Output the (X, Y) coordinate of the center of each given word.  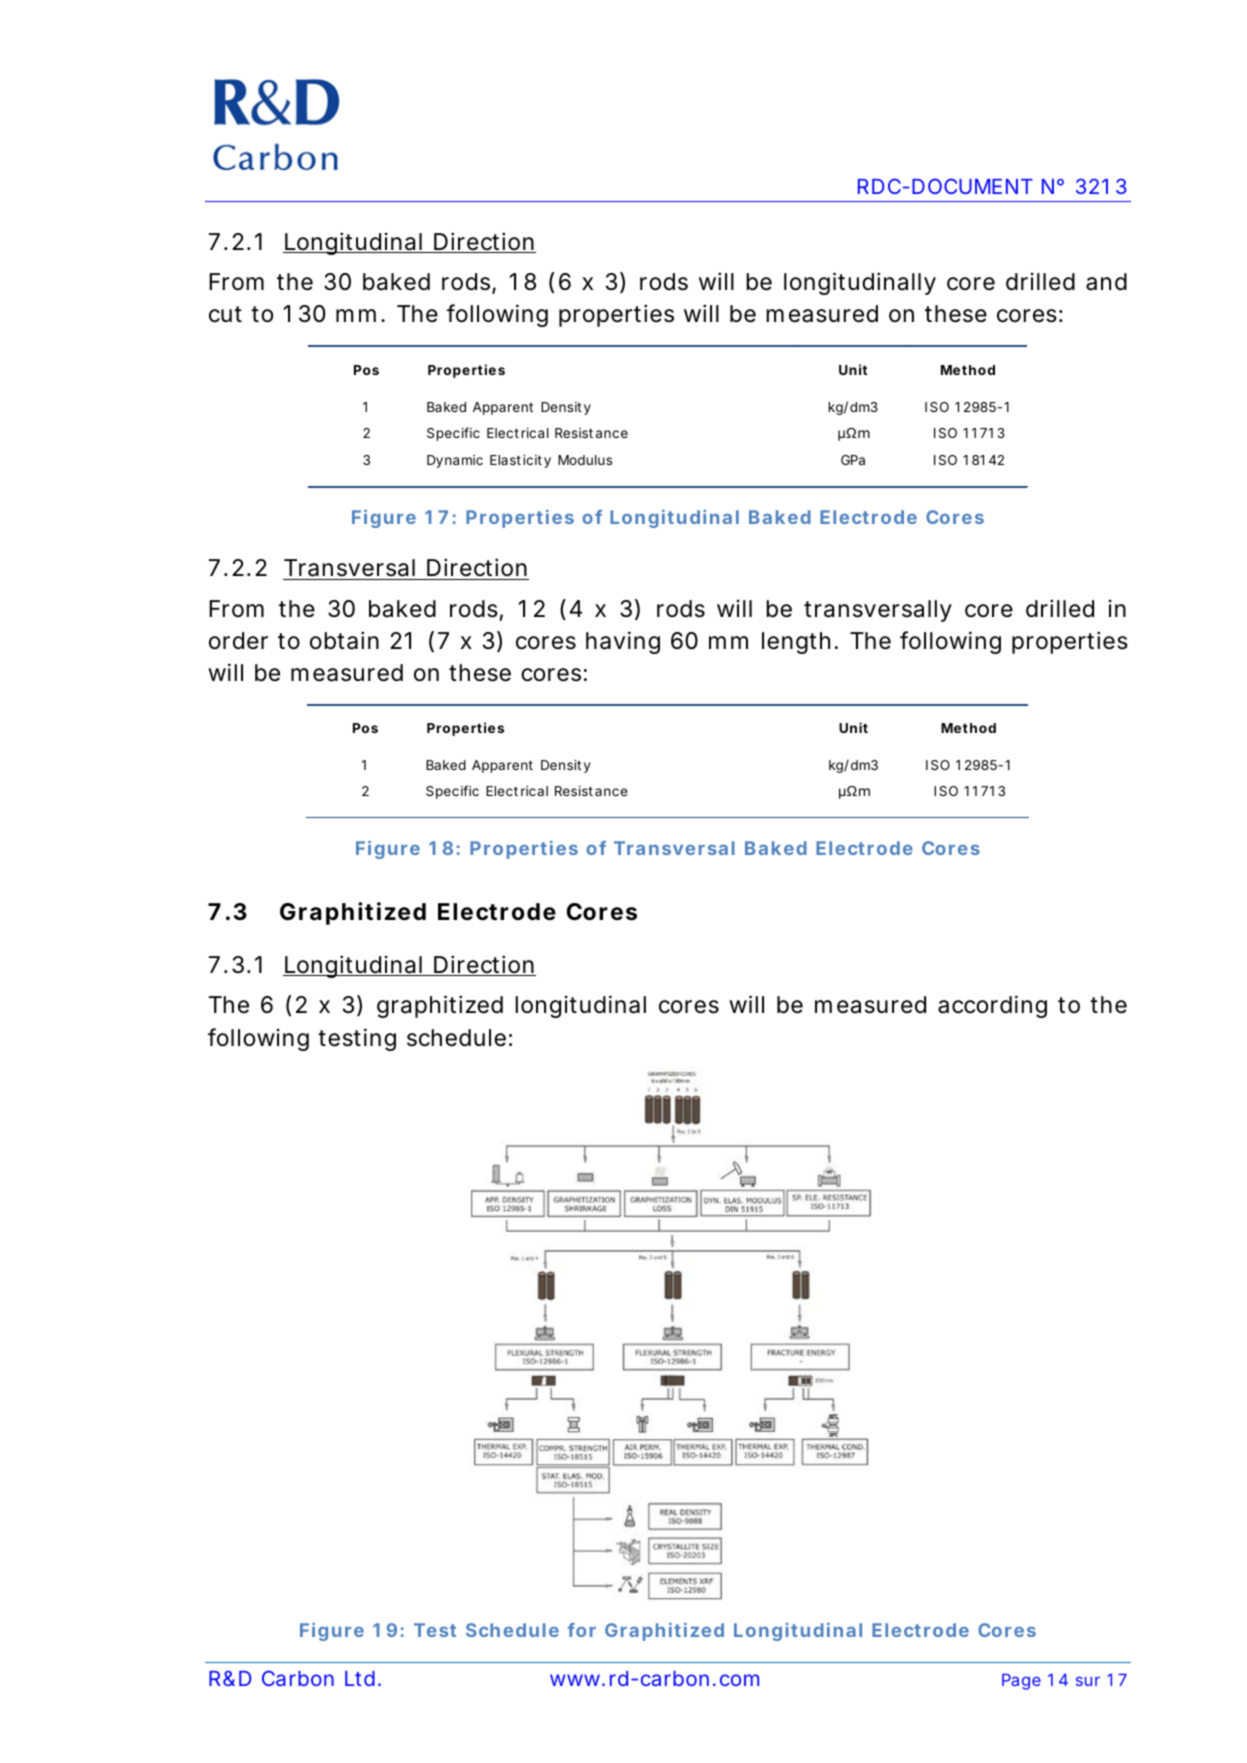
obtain (344, 640)
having (623, 642)
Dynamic (455, 461)
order (238, 641)
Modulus (585, 460)
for (582, 1630)
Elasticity (520, 461)
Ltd (360, 1678)
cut (225, 314)
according (992, 1006)
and (1106, 282)
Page (1021, 1682)
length (796, 643)
